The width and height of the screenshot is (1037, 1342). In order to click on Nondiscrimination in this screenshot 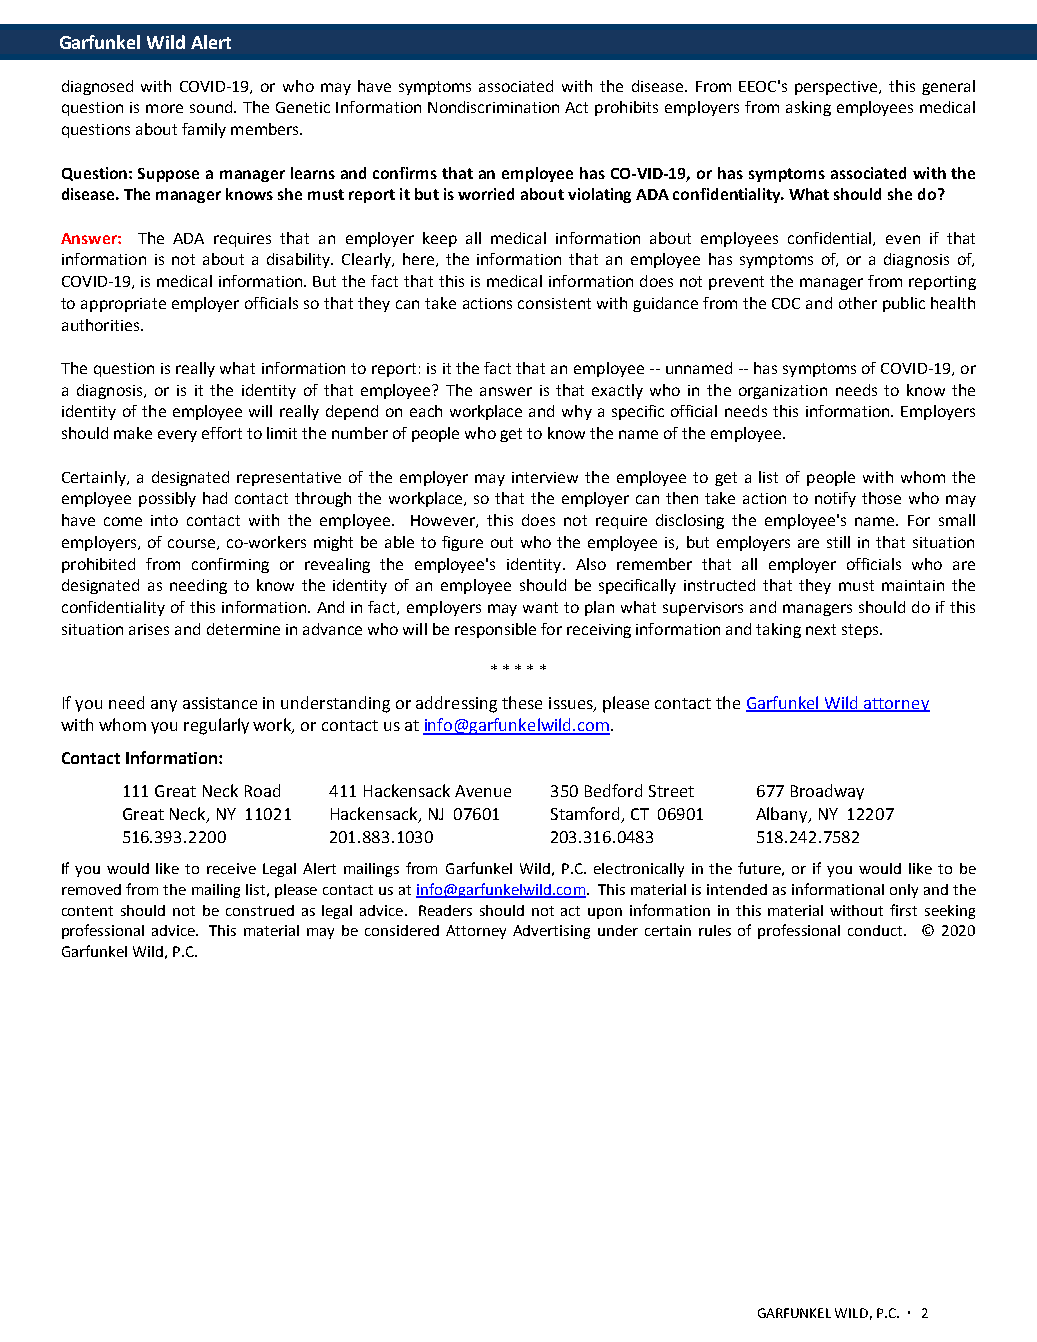, I will do `click(493, 107)`.
